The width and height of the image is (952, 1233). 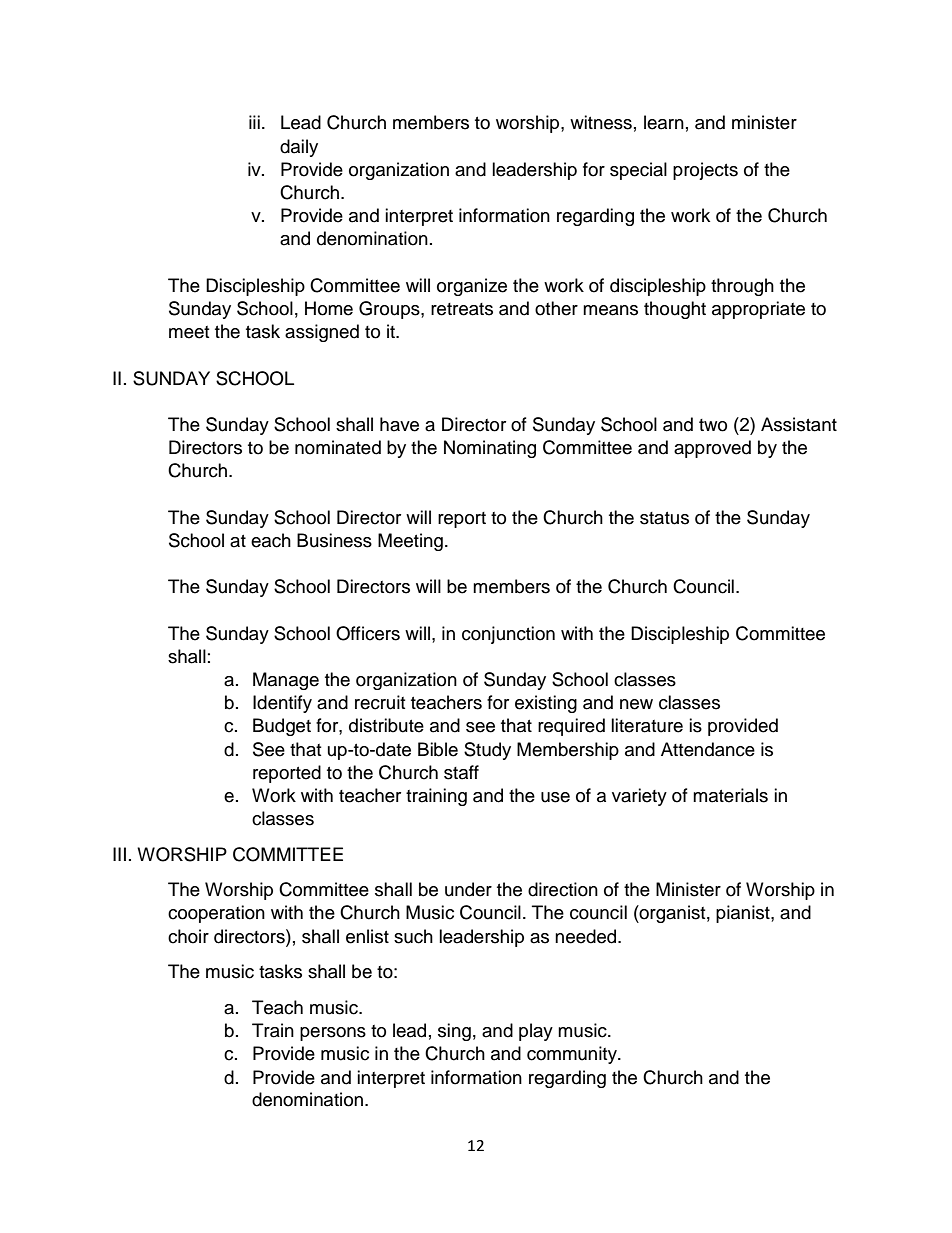 I want to click on pianist, so click(x=744, y=914).
